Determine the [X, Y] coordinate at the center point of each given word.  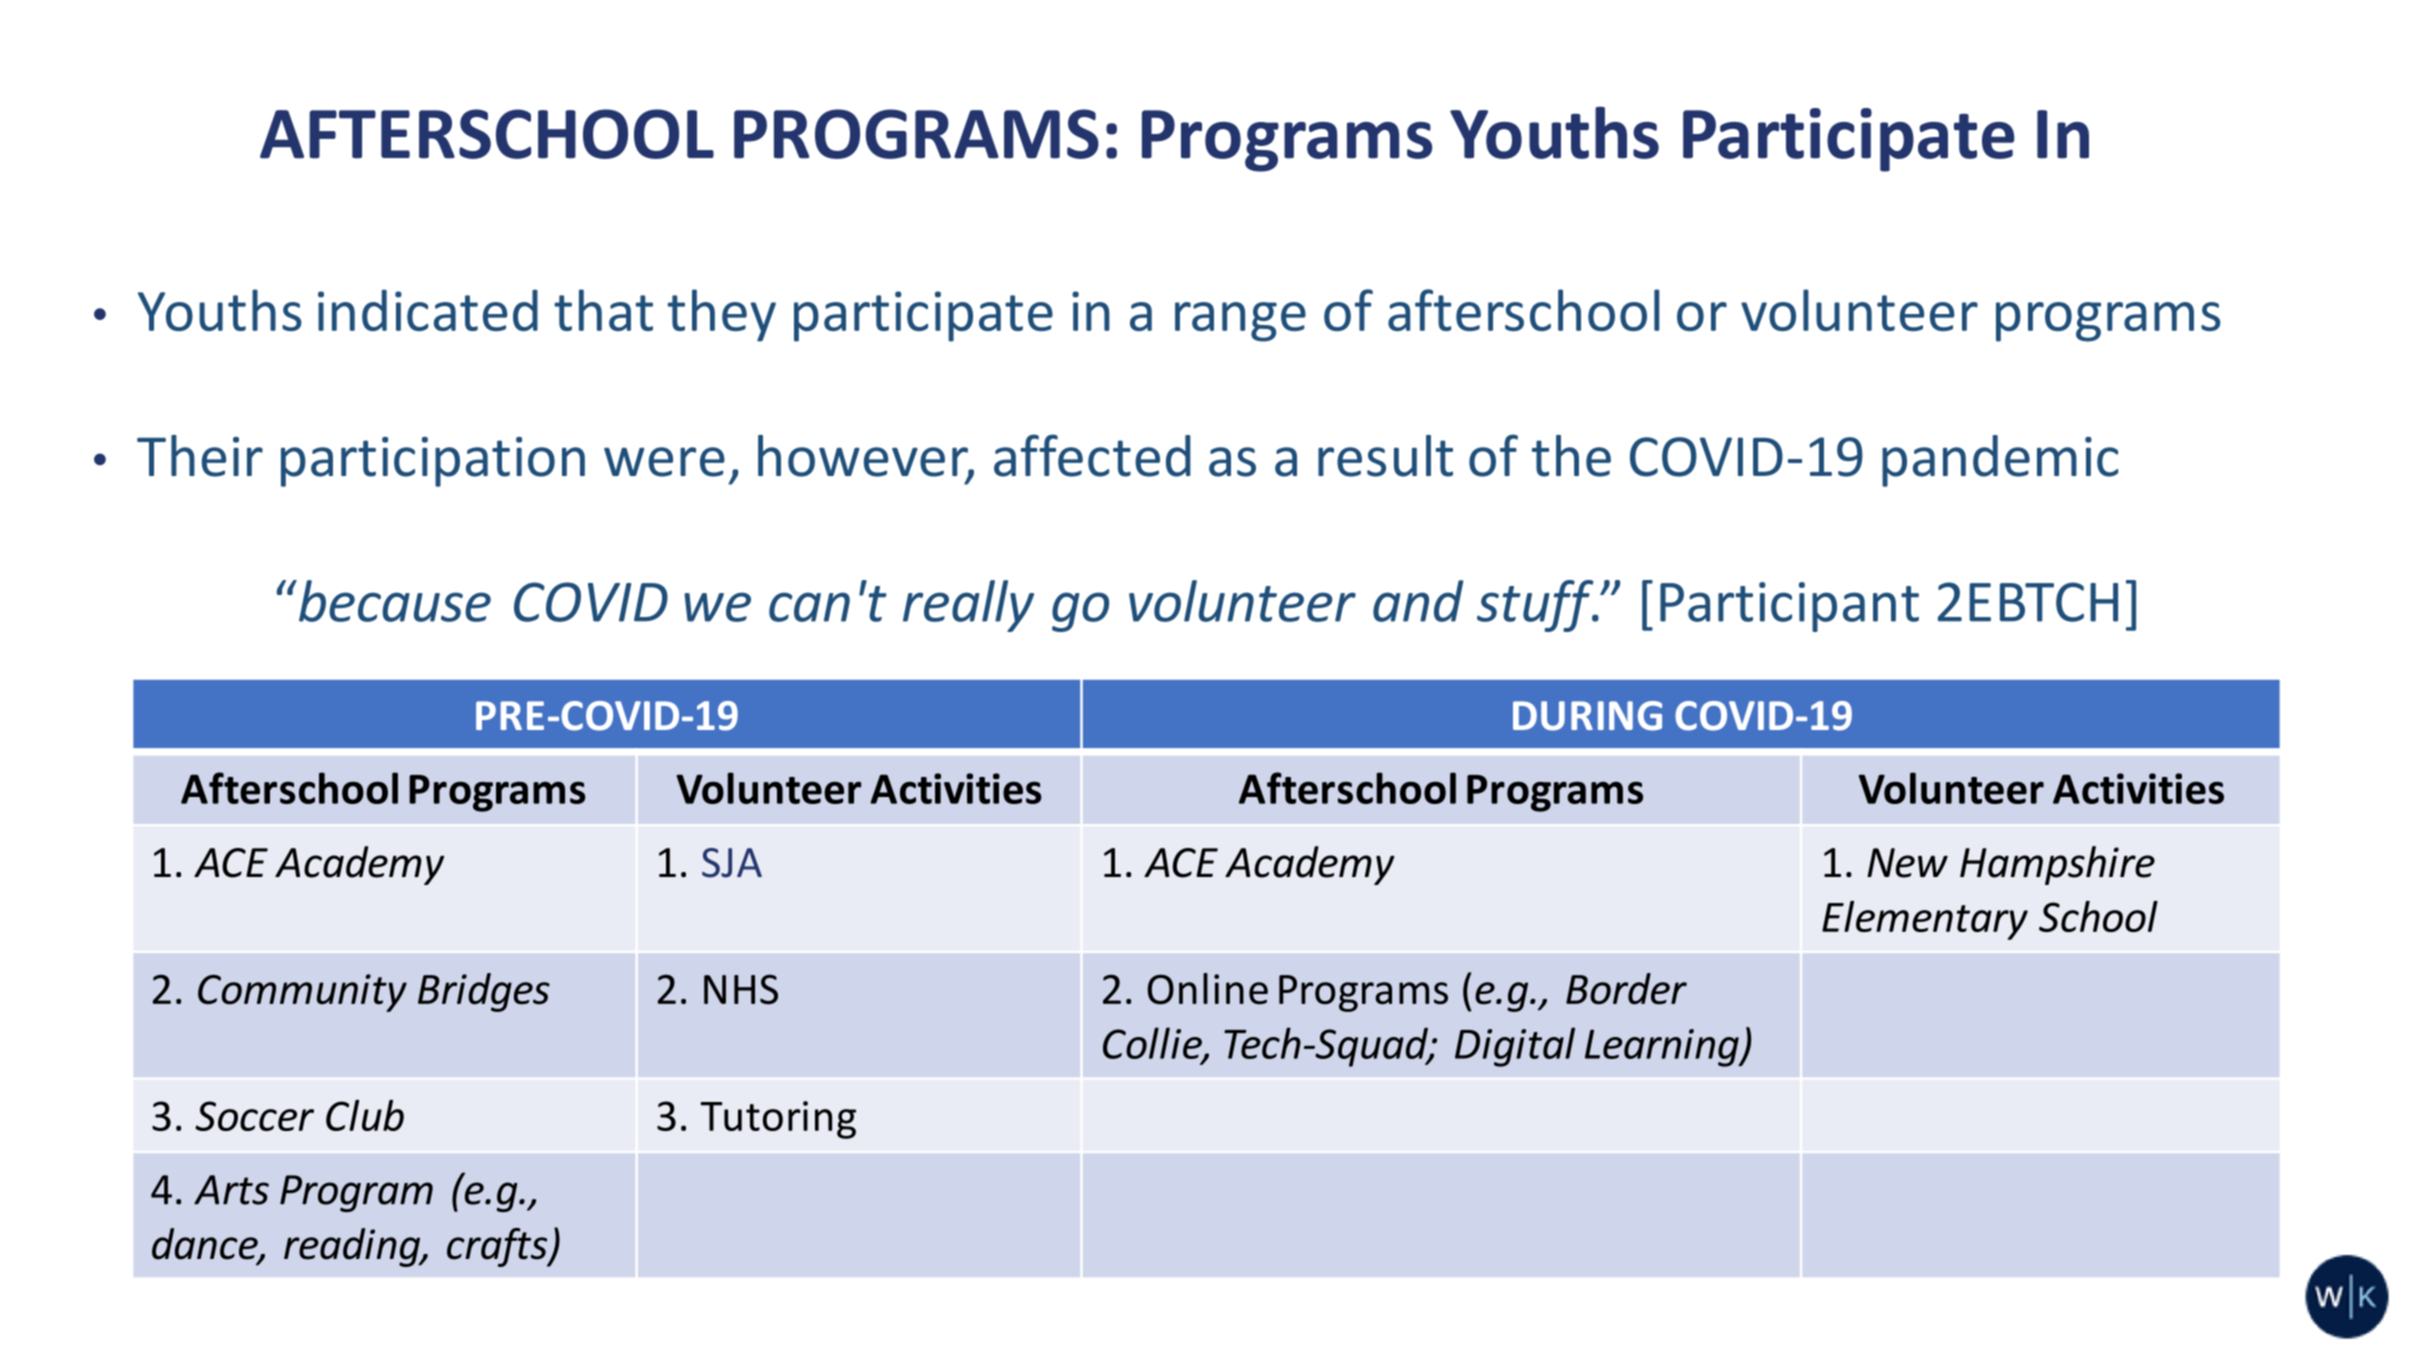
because [393, 601]
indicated [428, 310]
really [968, 606]
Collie [1153, 1044]
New [1907, 863]
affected [1092, 455]
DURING [1587, 716]
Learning [1663, 1048]
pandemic [2000, 461]
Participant [1789, 607]
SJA [732, 863]
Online [1208, 988]
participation [433, 462]
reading [353, 1247]
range [1240, 322]
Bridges [484, 992]
